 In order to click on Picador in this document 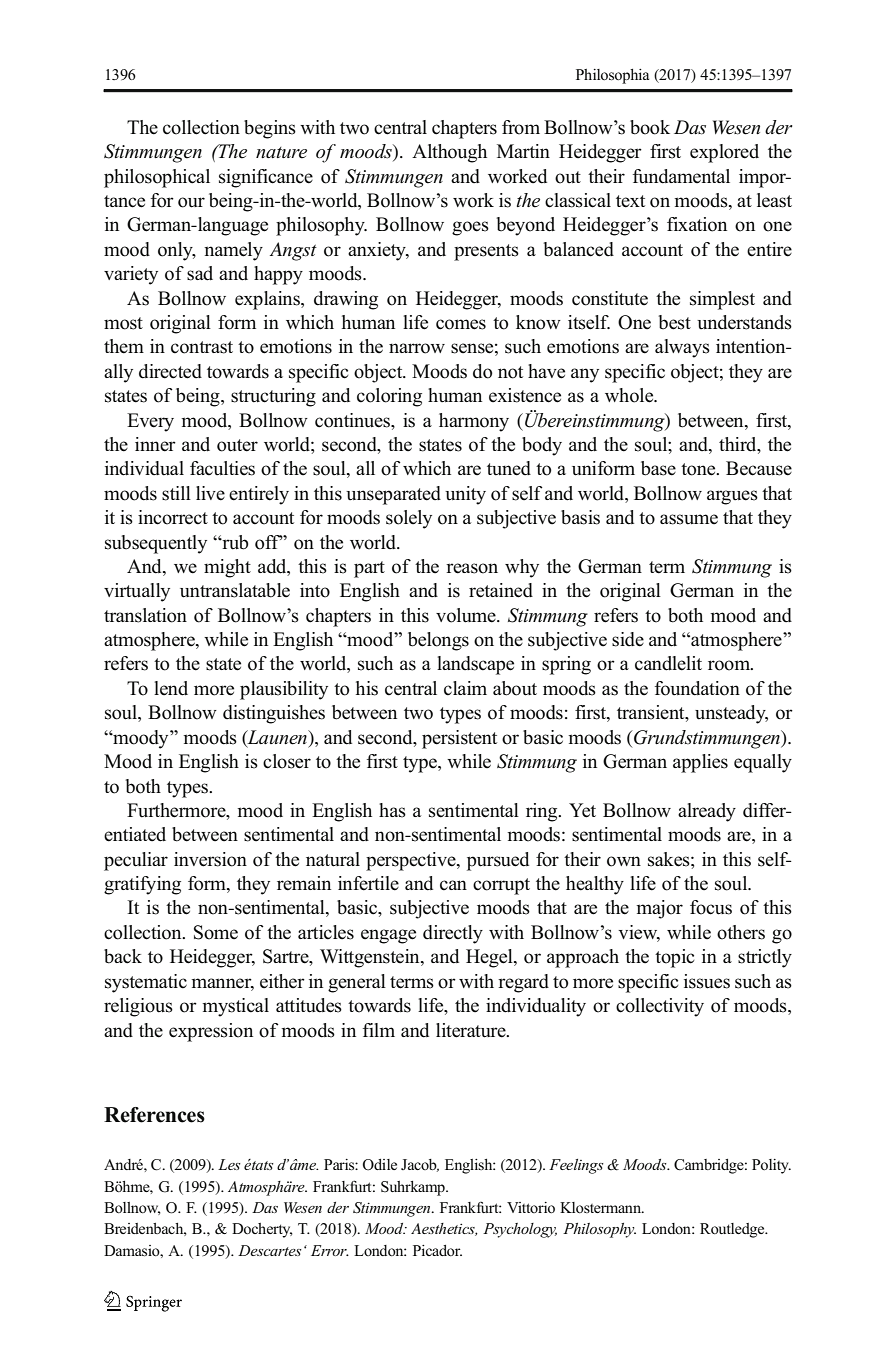, I will do `click(437, 1251)`.
